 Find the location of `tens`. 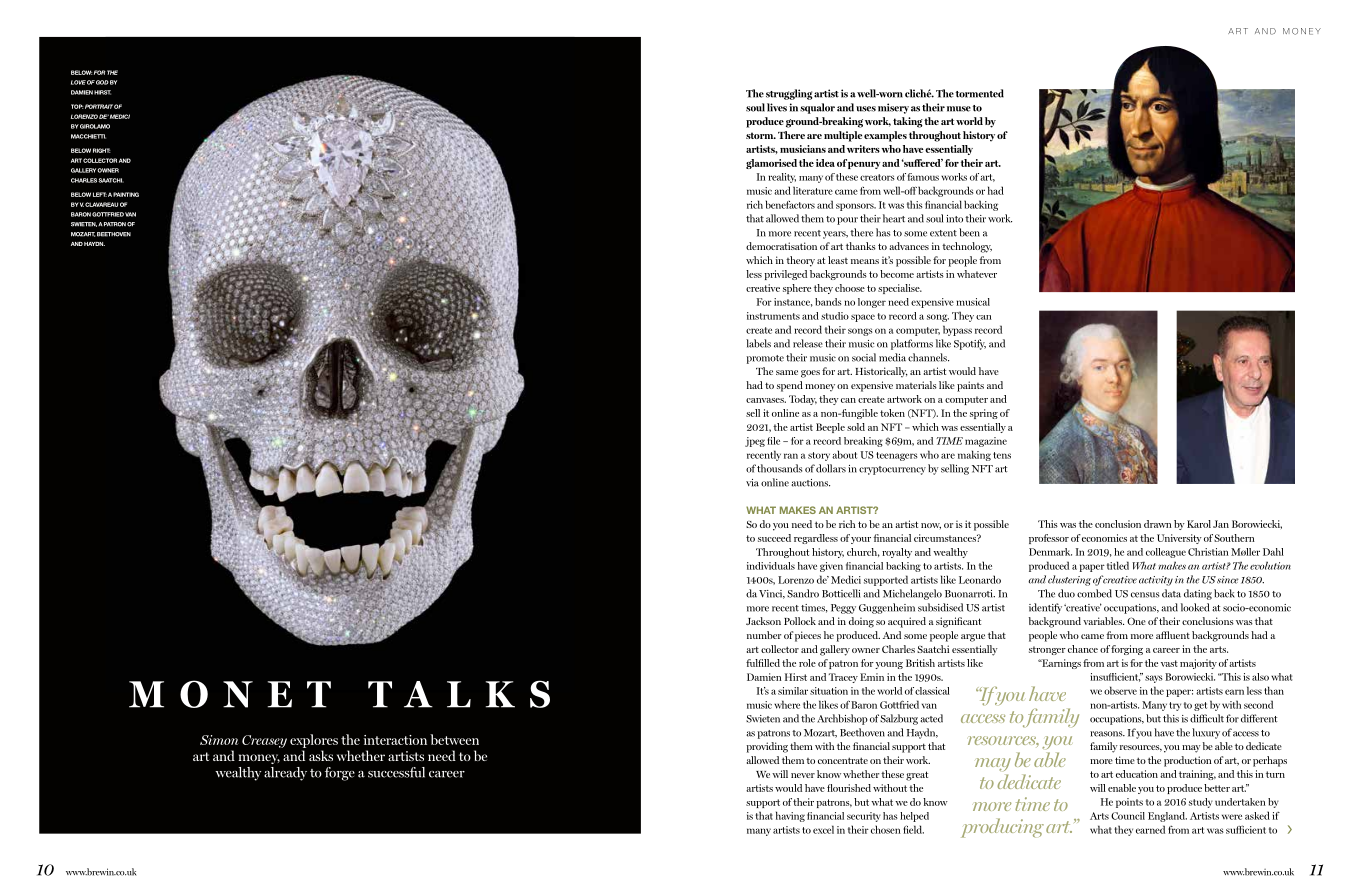

tens is located at coordinates (1002, 455).
